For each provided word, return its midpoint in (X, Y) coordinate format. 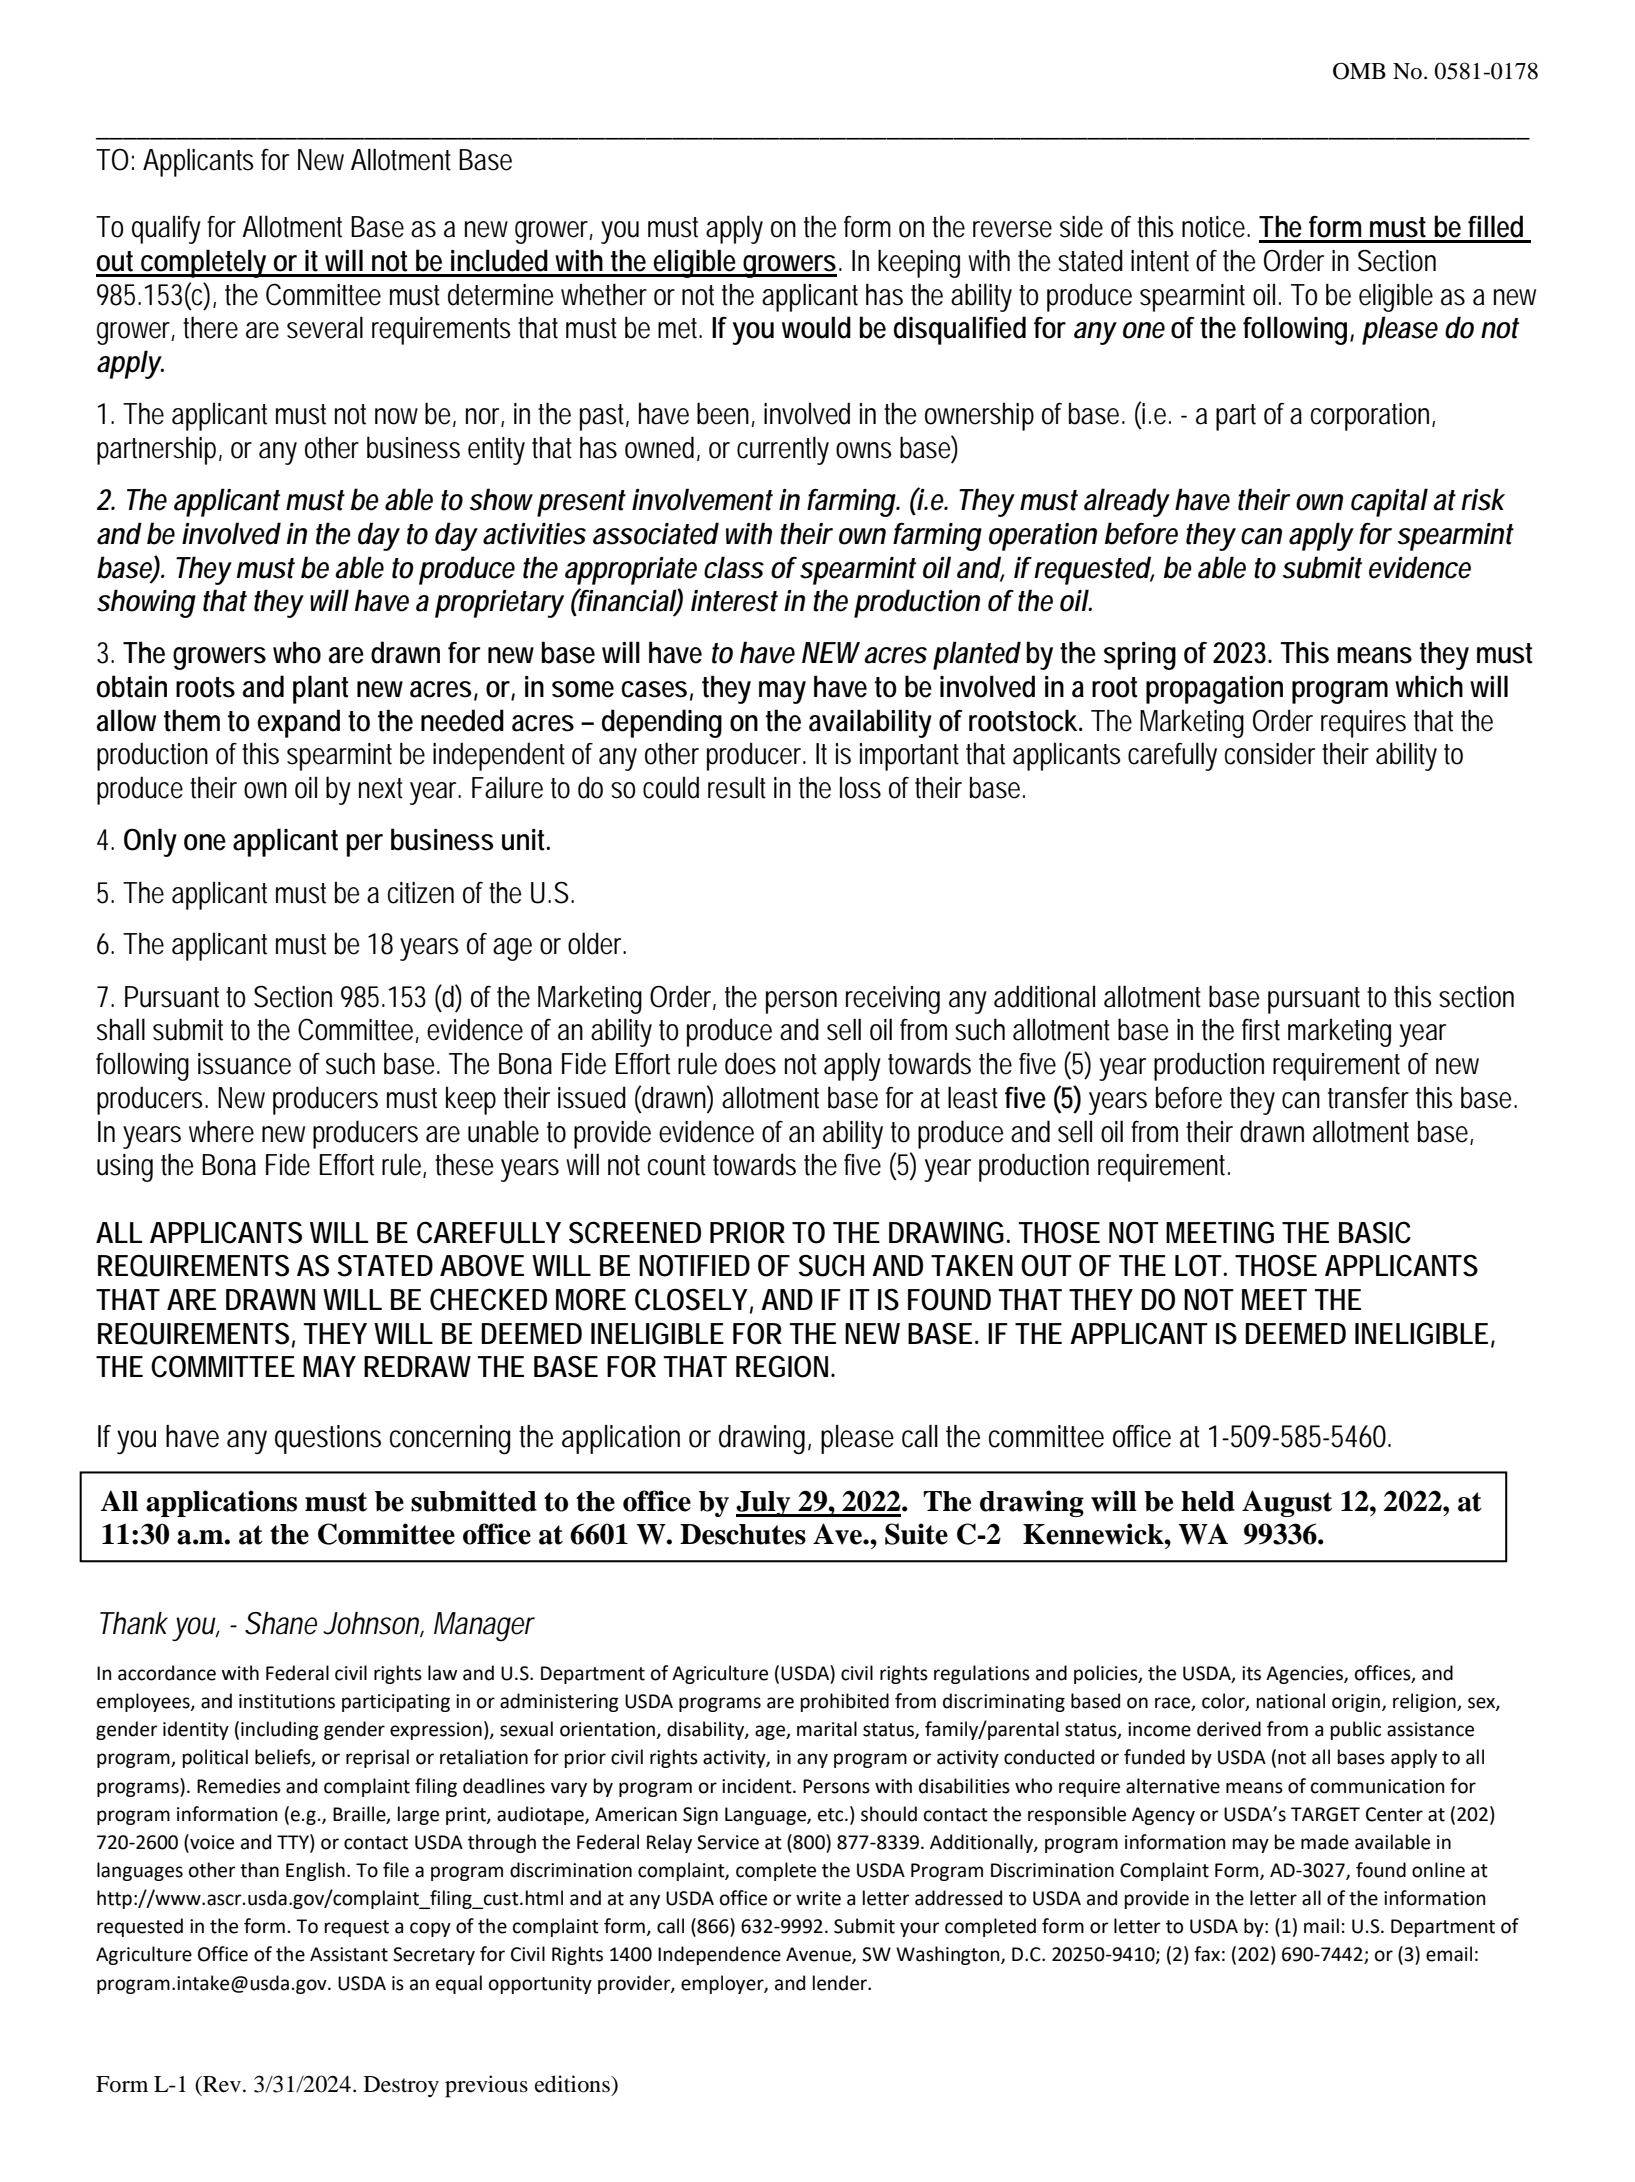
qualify (166, 229)
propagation (1214, 690)
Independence (719, 1955)
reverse (1012, 229)
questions (328, 1439)
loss (860, 787)
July (764, 1504)
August (1287, 1503)
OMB (1359, 71)
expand (298, 723)
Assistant (349, 1954)
